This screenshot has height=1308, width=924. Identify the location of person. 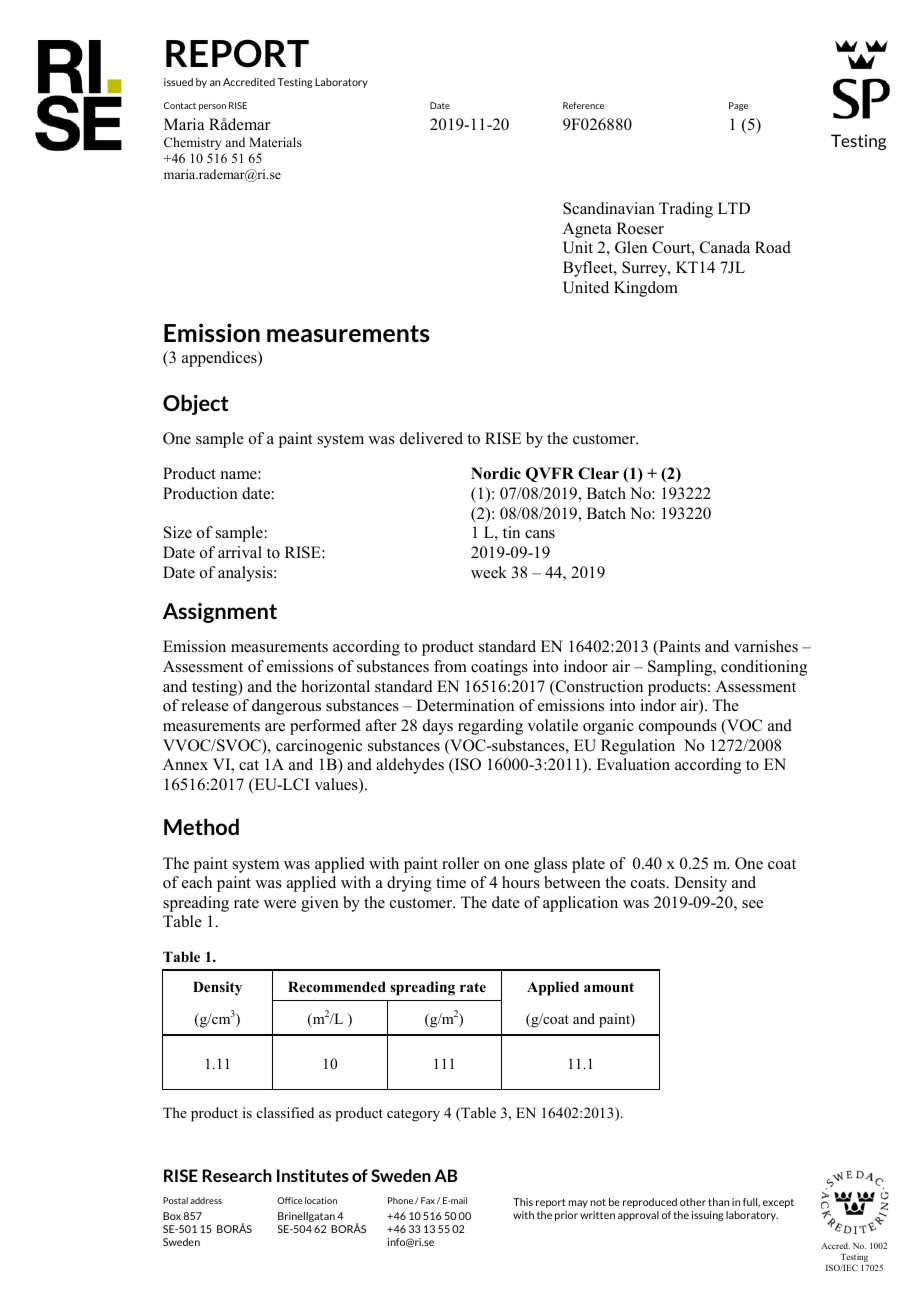
(212, 107).
